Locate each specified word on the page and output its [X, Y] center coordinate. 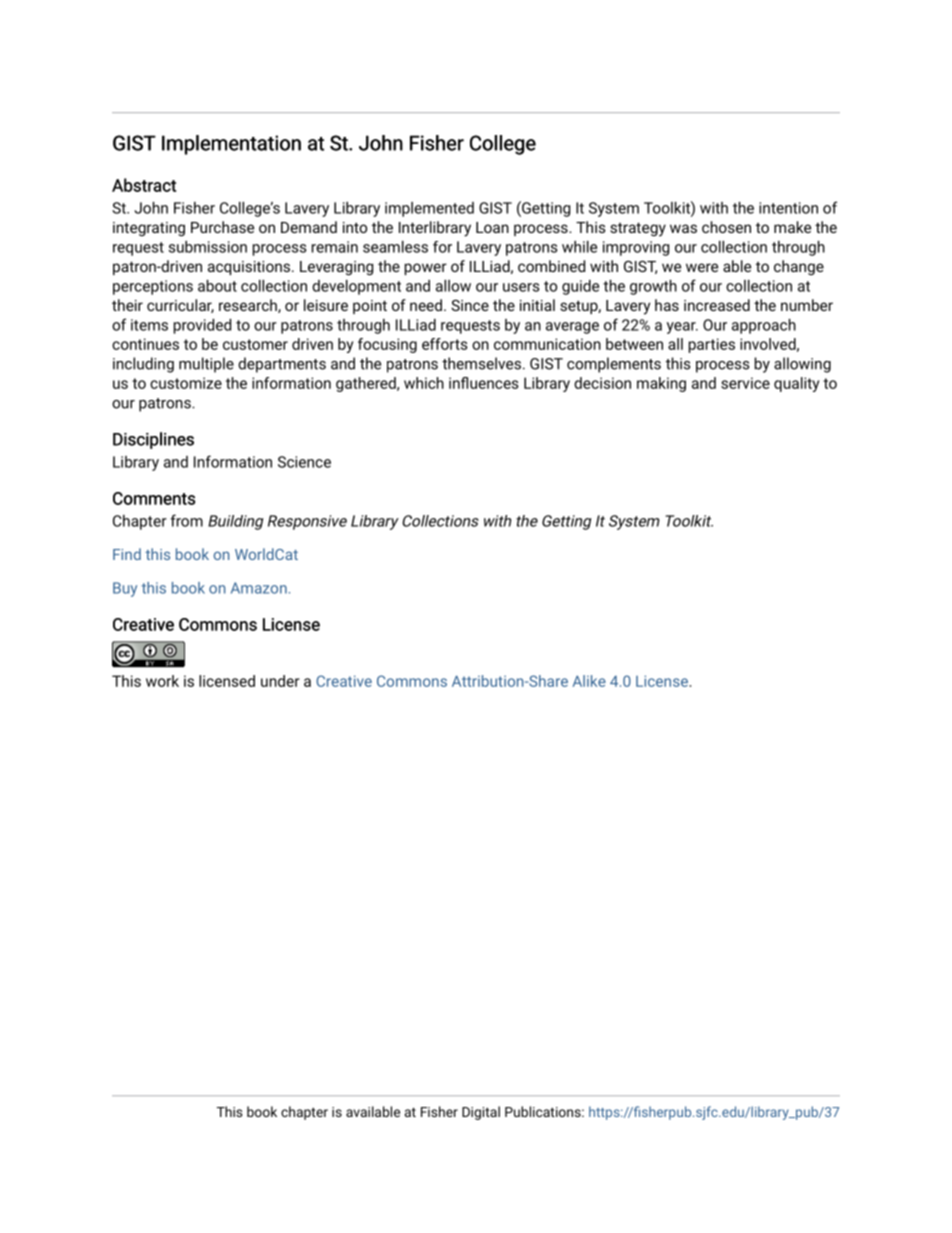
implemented [429, 209]
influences [484, 383]
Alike [589, 681]
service [745, 383]
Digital [481, 1113]
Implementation [231, 145]
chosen [726, 227]
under [280, 681]
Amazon [259, 588]
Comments [154, 498]
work [162, 681]
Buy [125, 589]
